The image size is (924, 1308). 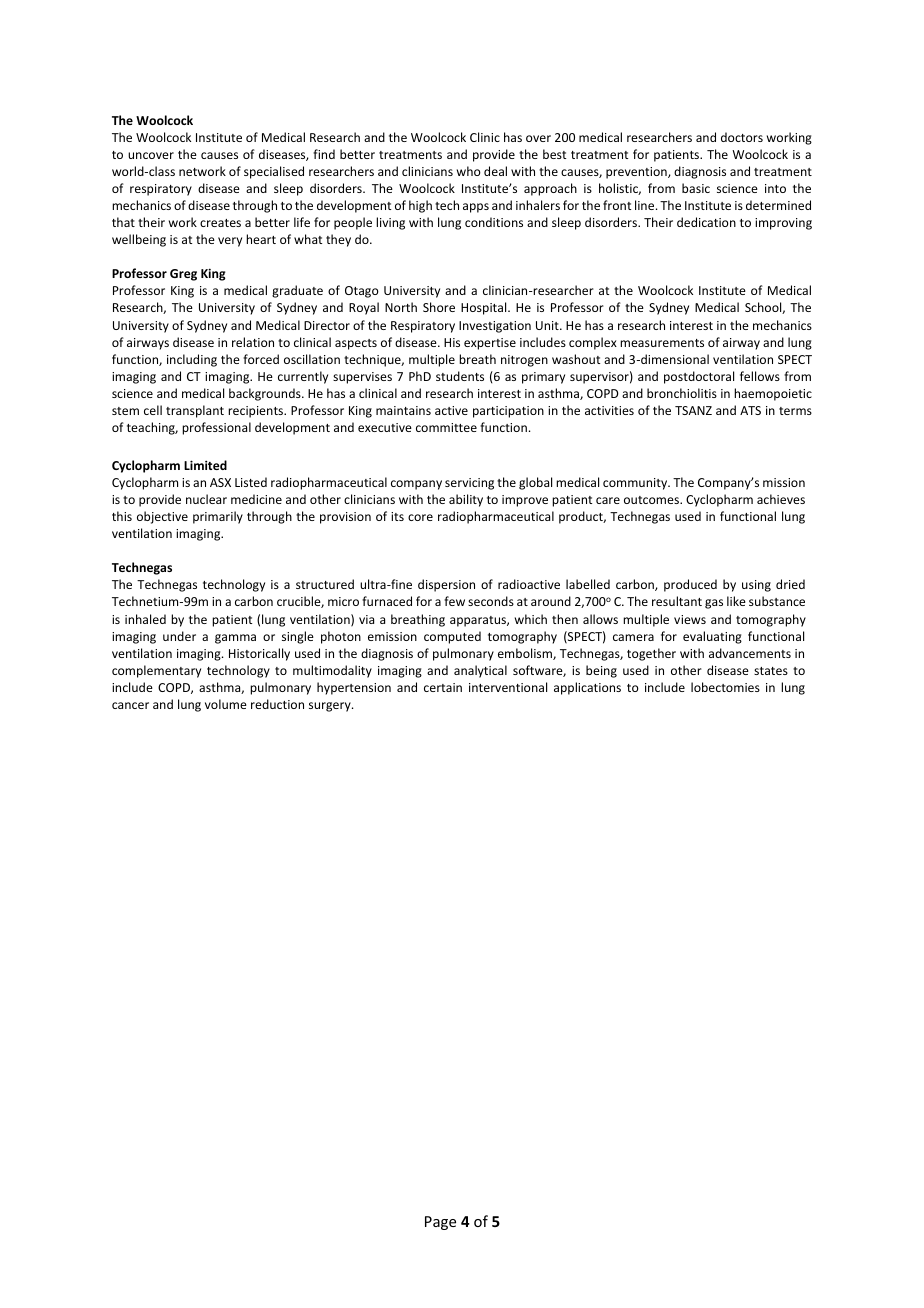 I want to click on nuclear, so click(x=206, y=499).
